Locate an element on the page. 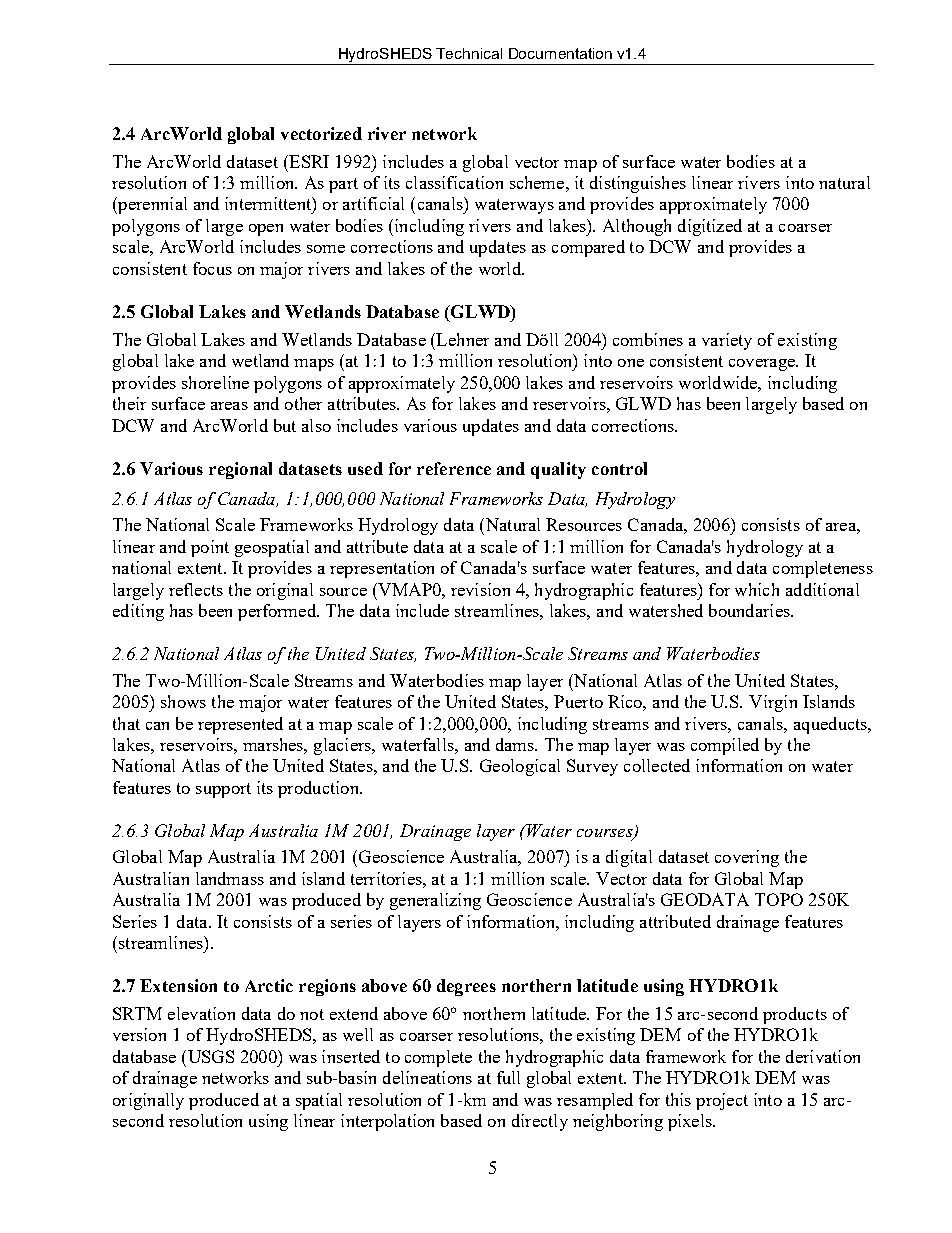 Image resolution: width=952 pixels, height=1233 pixels. support is located at coordinates (223, 790).
